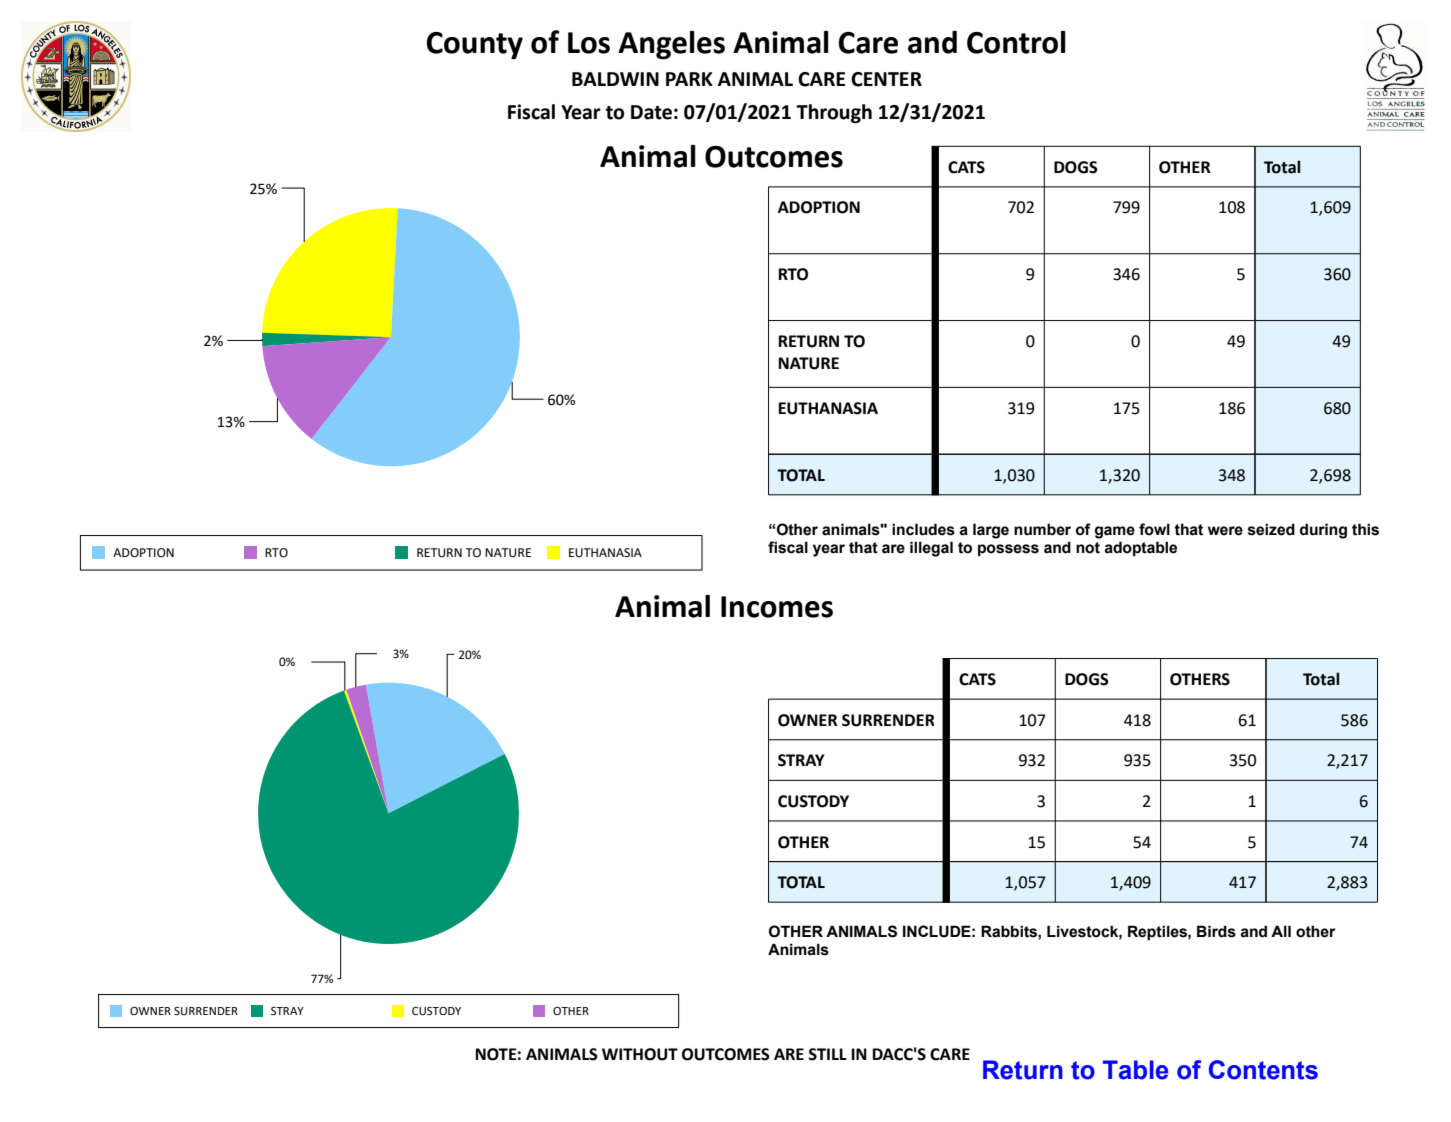 The image size is (1451, 1122). Describe the element at coordinates (886, 79) in the screenshot. I see `CENTER` at that location.
